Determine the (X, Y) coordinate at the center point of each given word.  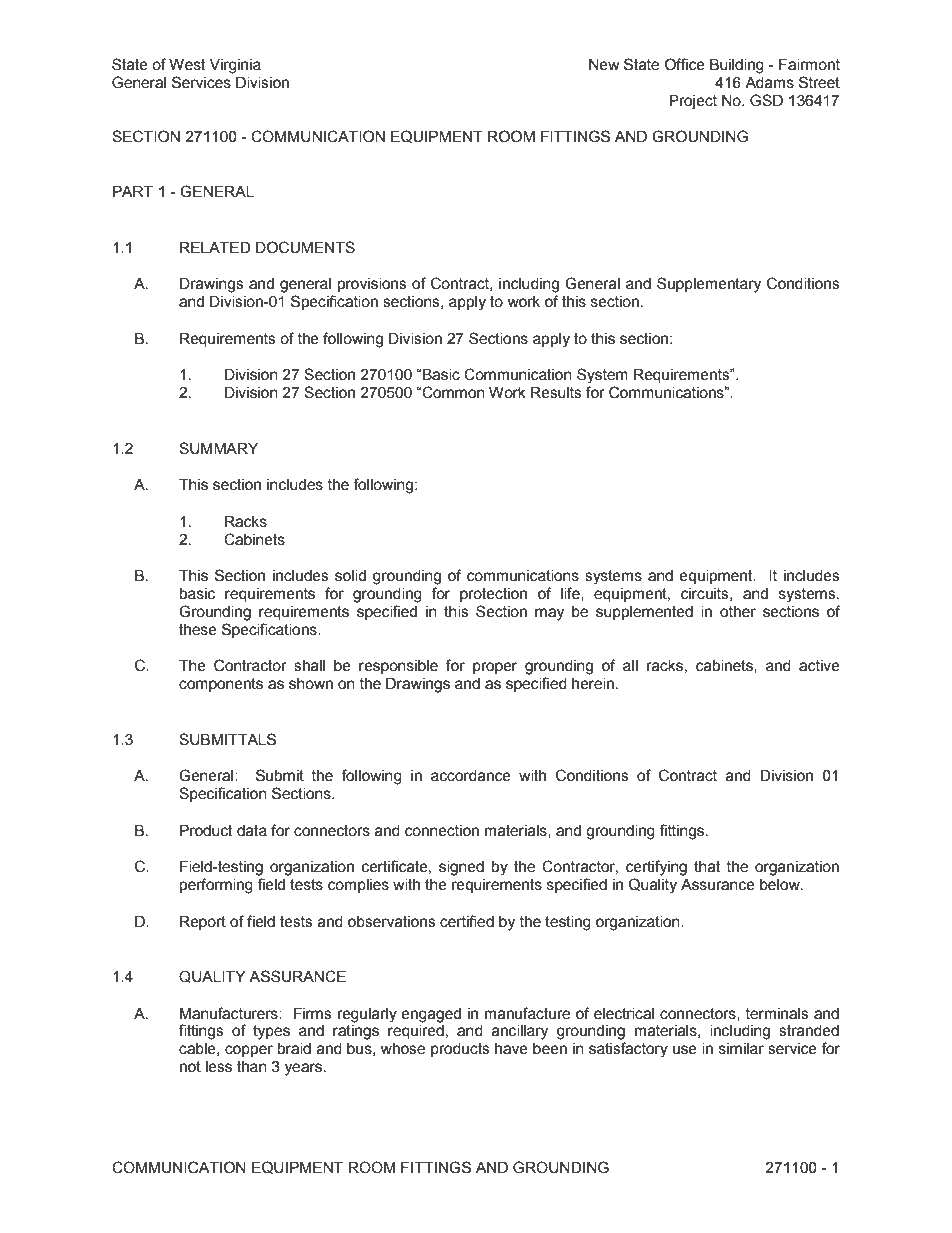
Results (556, 393)
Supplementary (709, 285)
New (604, 65)
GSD (766, 100)
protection (493, 595)
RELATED (215, 247)
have (511, 1049)
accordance (471, 776)
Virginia (235, 66)
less (219, 1067)
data (252, 831)
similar (741, 1049)
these (198, 630)
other (738, 612)
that (707, 867)
